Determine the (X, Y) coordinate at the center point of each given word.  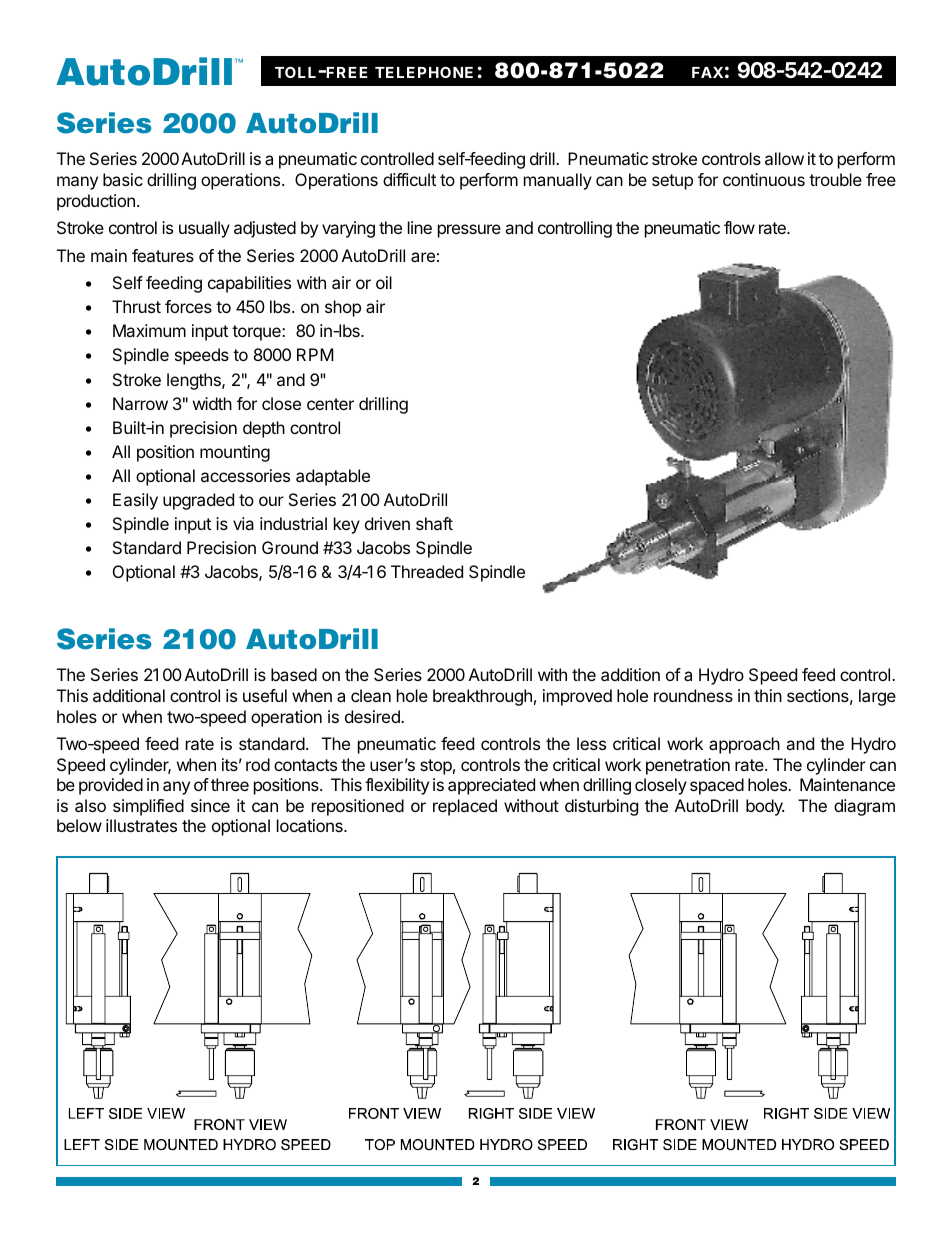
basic (123, 179)
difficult (409, 179)
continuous (764, 179)
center (330, 404)
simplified (148, 807)
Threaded (427, 571)
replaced (465, 807)
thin (768, 695)
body (765, 807)
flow (739, 227)
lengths (195, 381)
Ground (290, 547)
